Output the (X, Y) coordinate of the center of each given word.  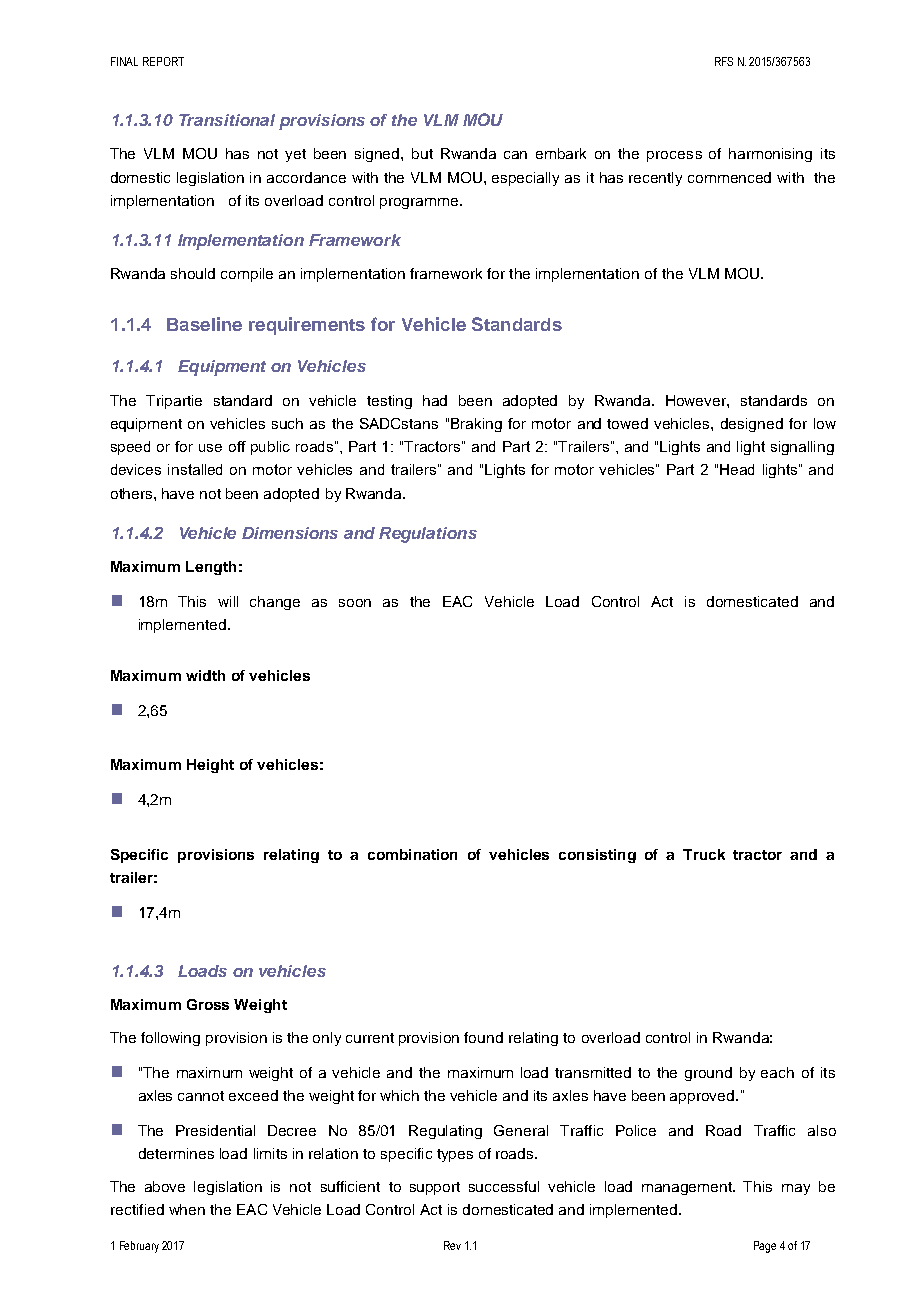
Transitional (227, 120)
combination (412, 854)
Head (737, 469)
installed (195, 469)
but (422, 153)
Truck (704, 854)
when (187, 1209)
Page (765, 1247)
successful (504, 1186)
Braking (476, 425)
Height (210, 766)
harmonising (770, 155)
